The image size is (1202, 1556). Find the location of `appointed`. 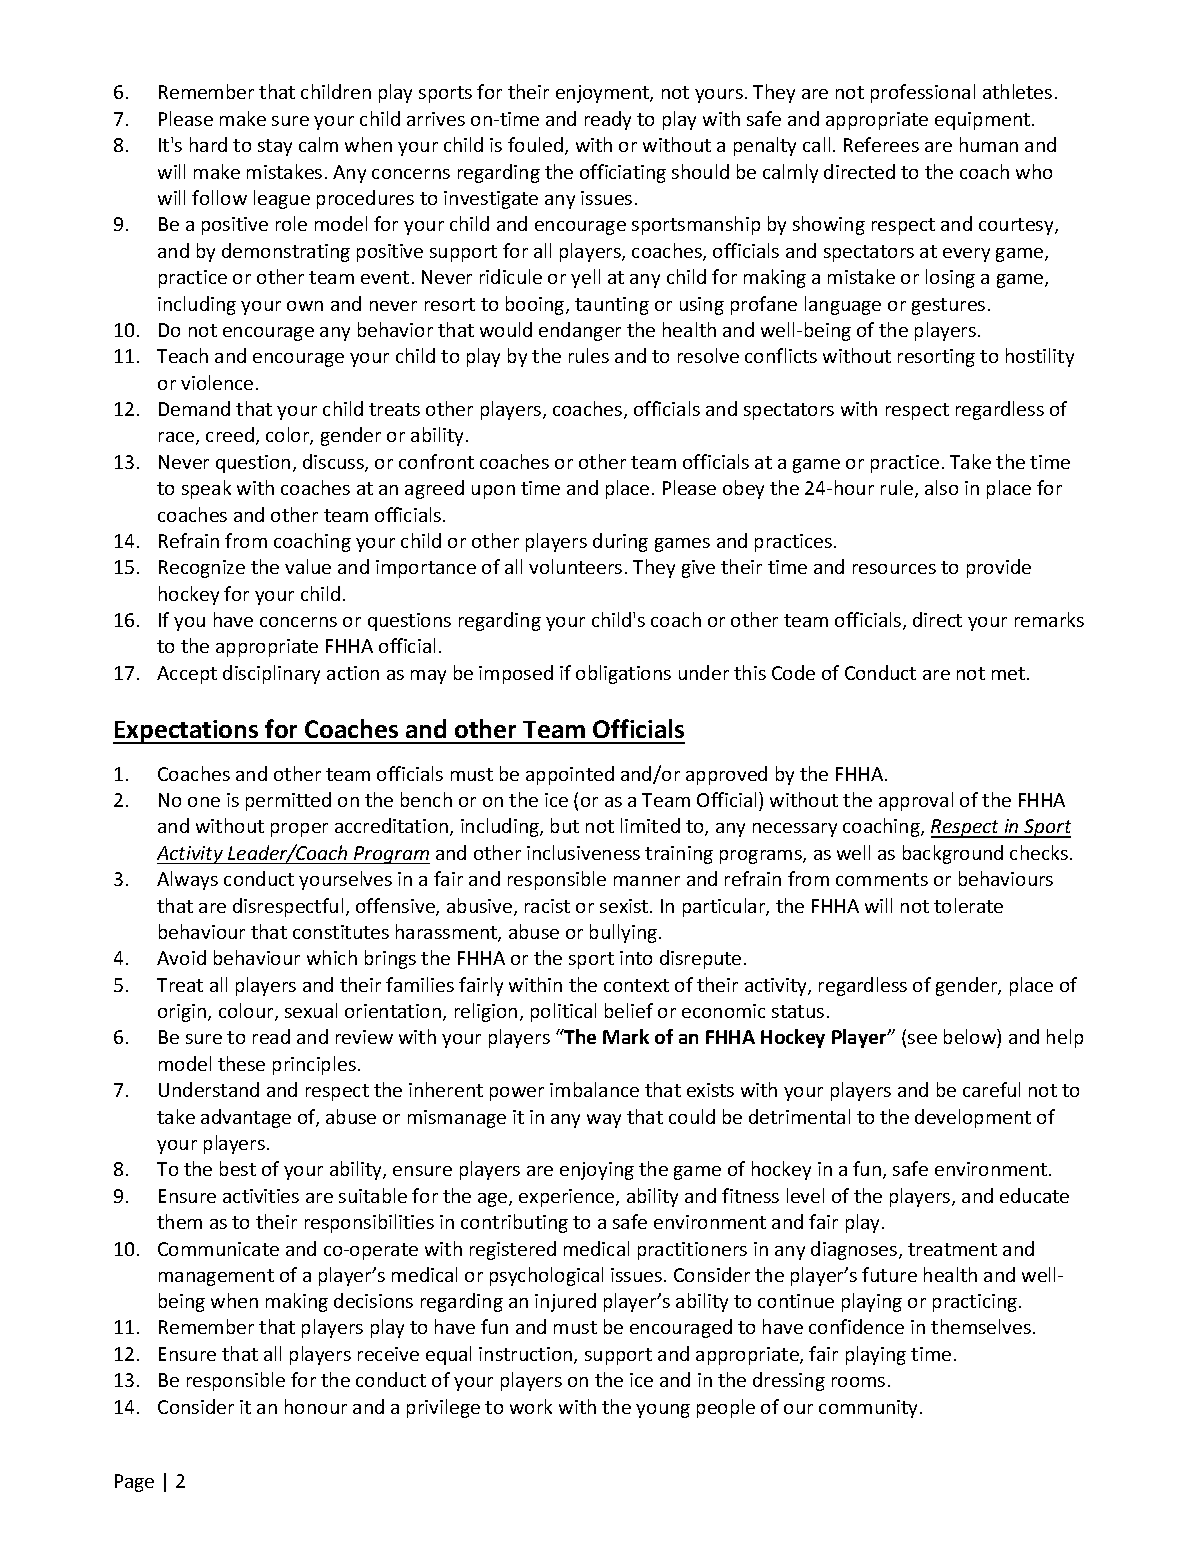

appointed is located at coordinates (570, 775).
